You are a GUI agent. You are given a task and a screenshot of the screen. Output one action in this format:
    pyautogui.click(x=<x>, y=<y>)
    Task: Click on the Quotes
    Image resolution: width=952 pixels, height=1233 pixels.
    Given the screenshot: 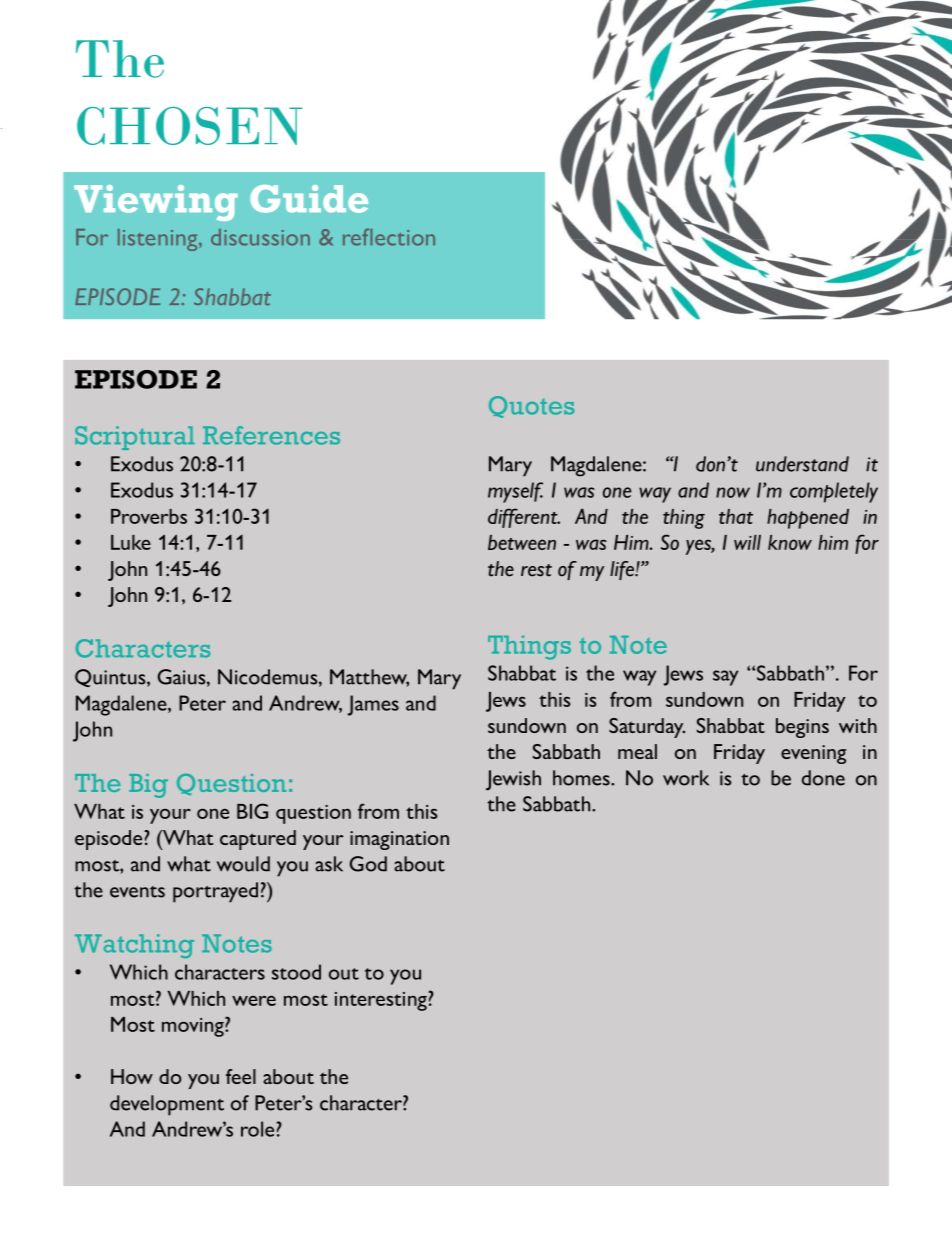 What is the action you would take?
    pyautogui.click(x=531, y=407)
